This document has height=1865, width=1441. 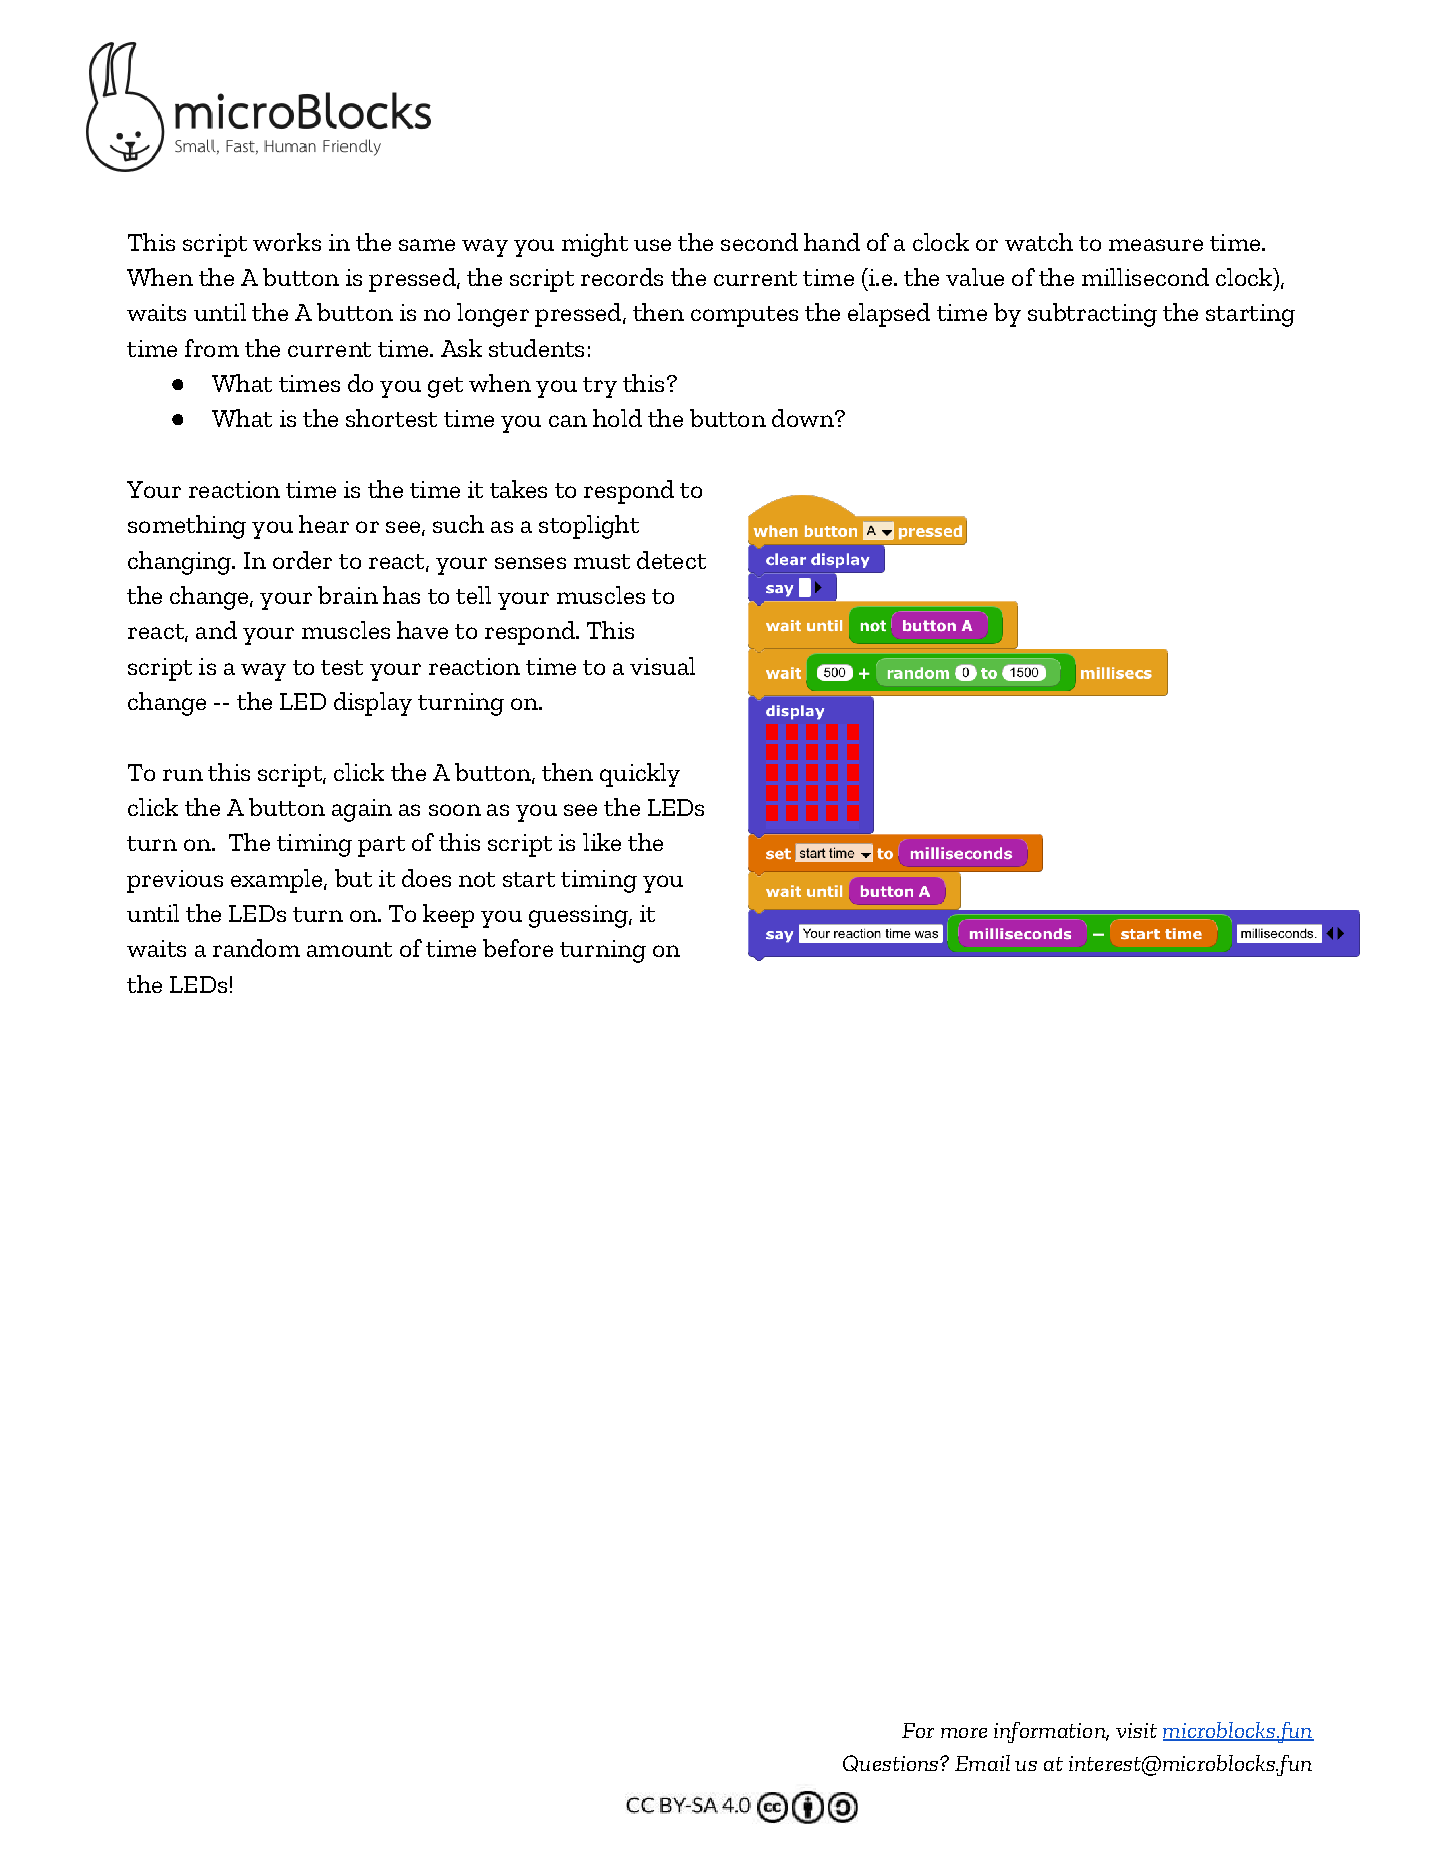 I want to click on random, so click(x=256, y=948).
